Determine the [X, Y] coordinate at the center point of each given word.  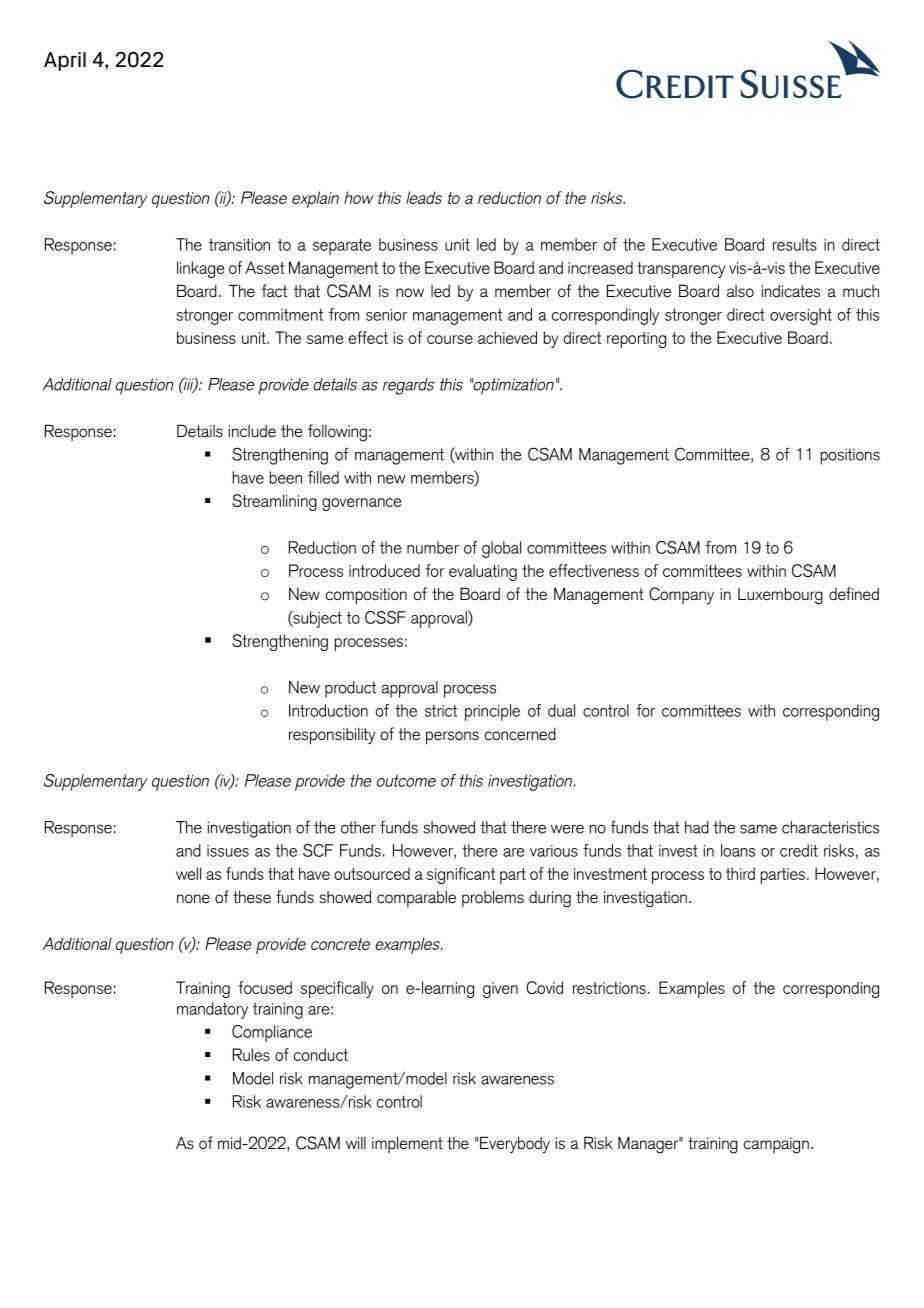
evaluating [483, 572]
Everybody [515, 1145]
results [795, 244]
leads [424, 197]
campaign [776, 1145]
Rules [251, 1054]
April [65, 61]
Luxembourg [780, 596]
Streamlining [274, 502]
